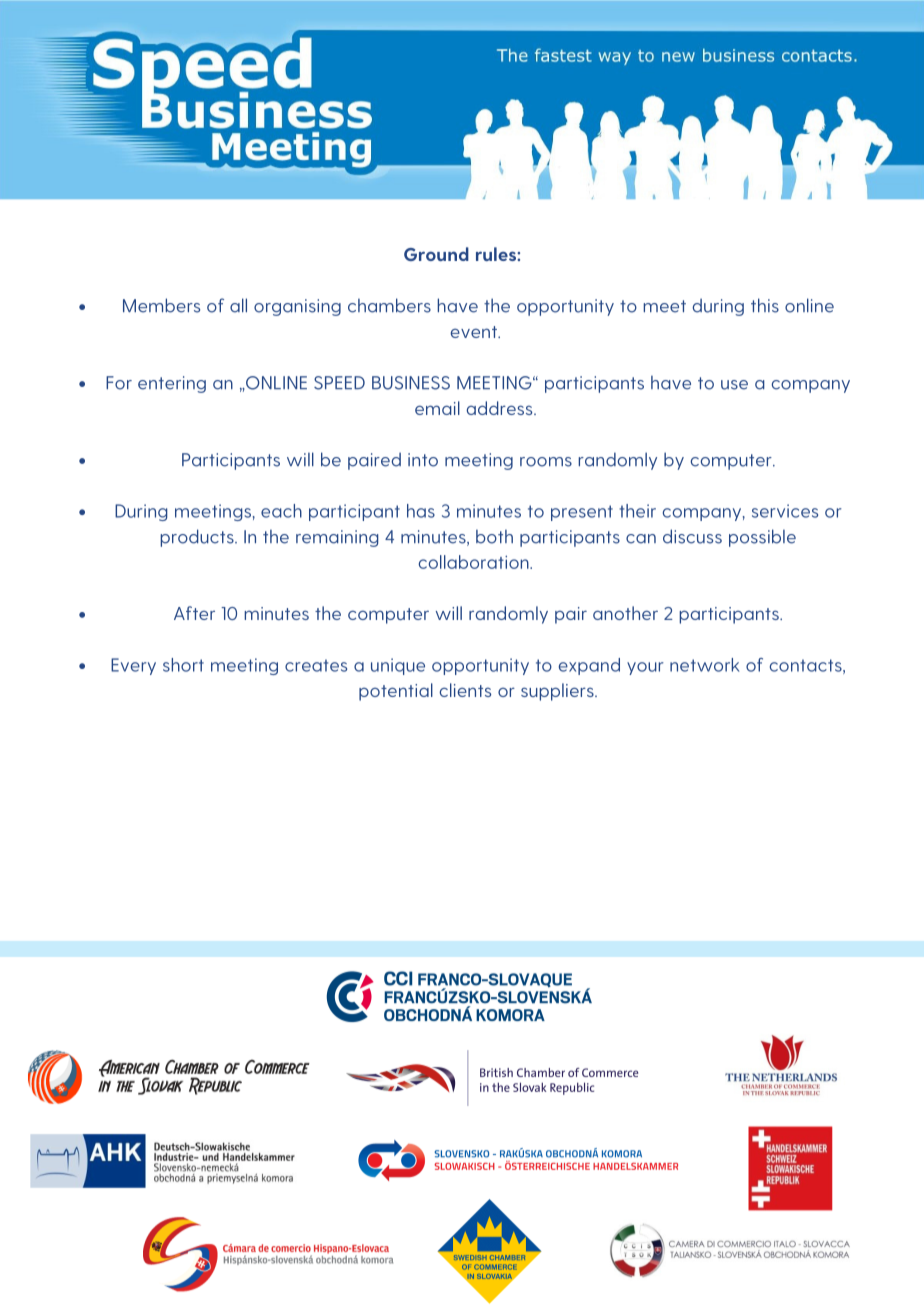  Describe the element at coordinates (183, 665) in the screenshot. I see `short` at that location.
